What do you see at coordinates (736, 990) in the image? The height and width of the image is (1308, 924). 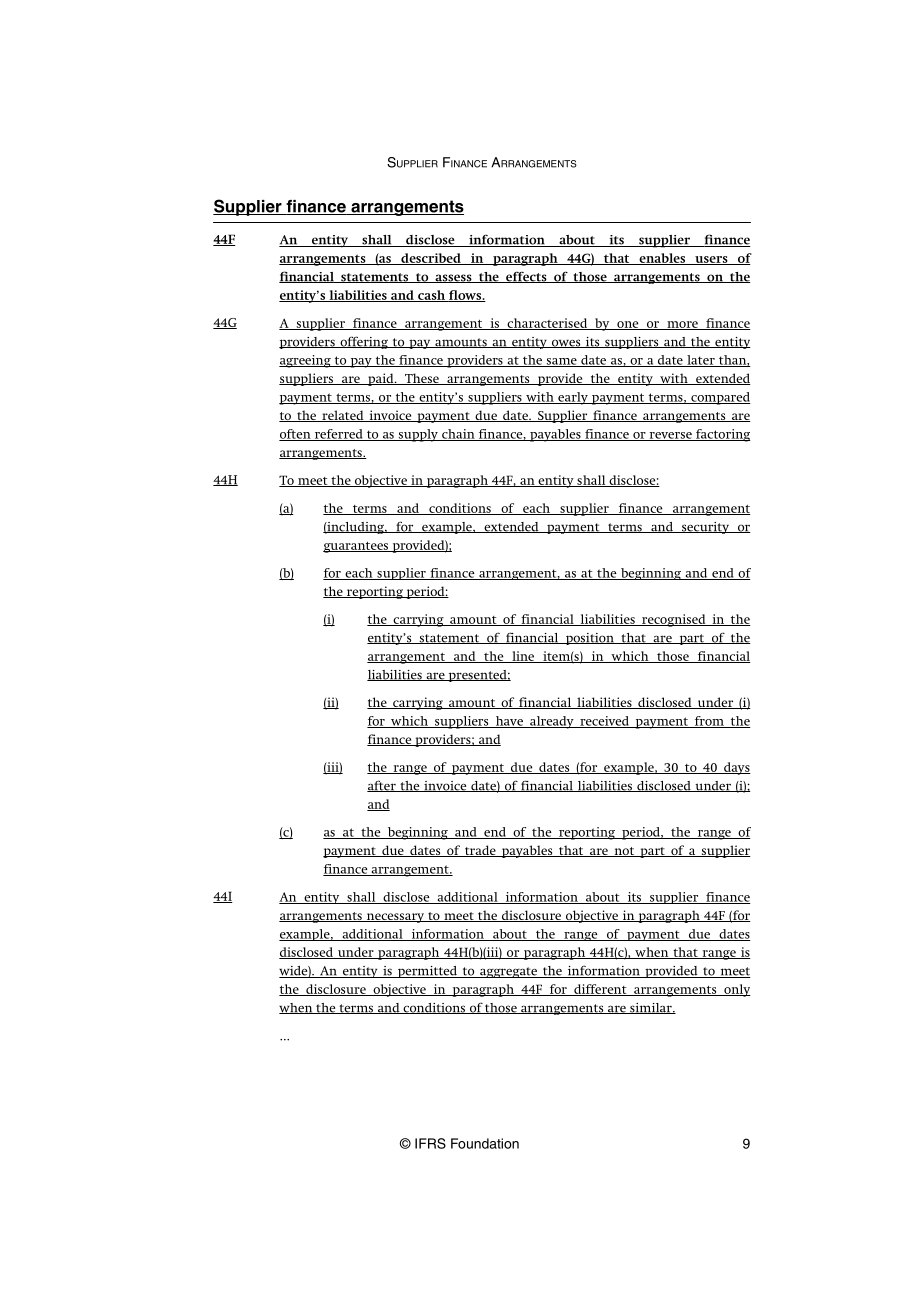 I see `only` at bounding box center [736, 990].
